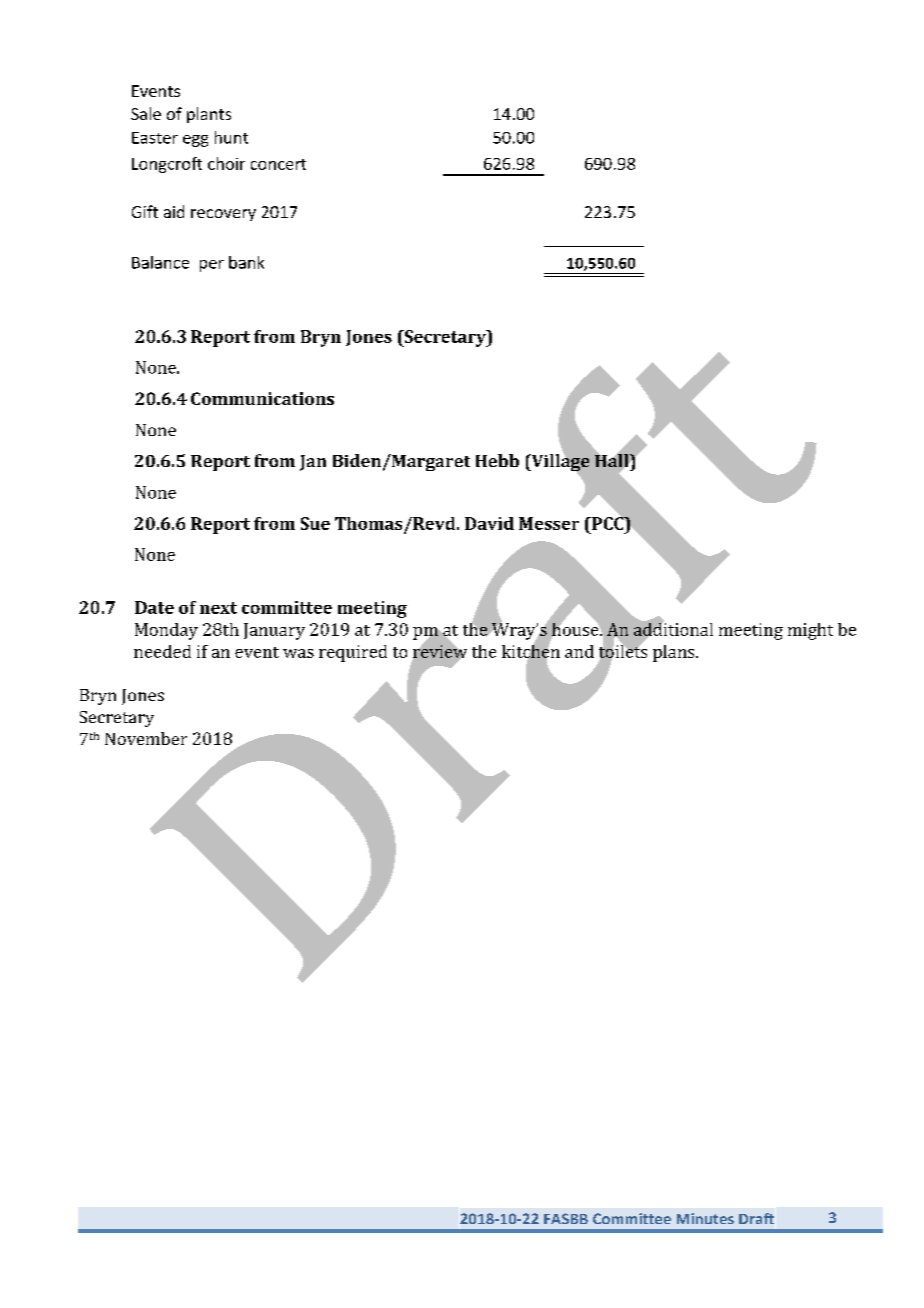 This page has width=924, height=1308. What do you see at coordinates (579, 651) in the page?
I see `and` at bounding box center [579, 651].
